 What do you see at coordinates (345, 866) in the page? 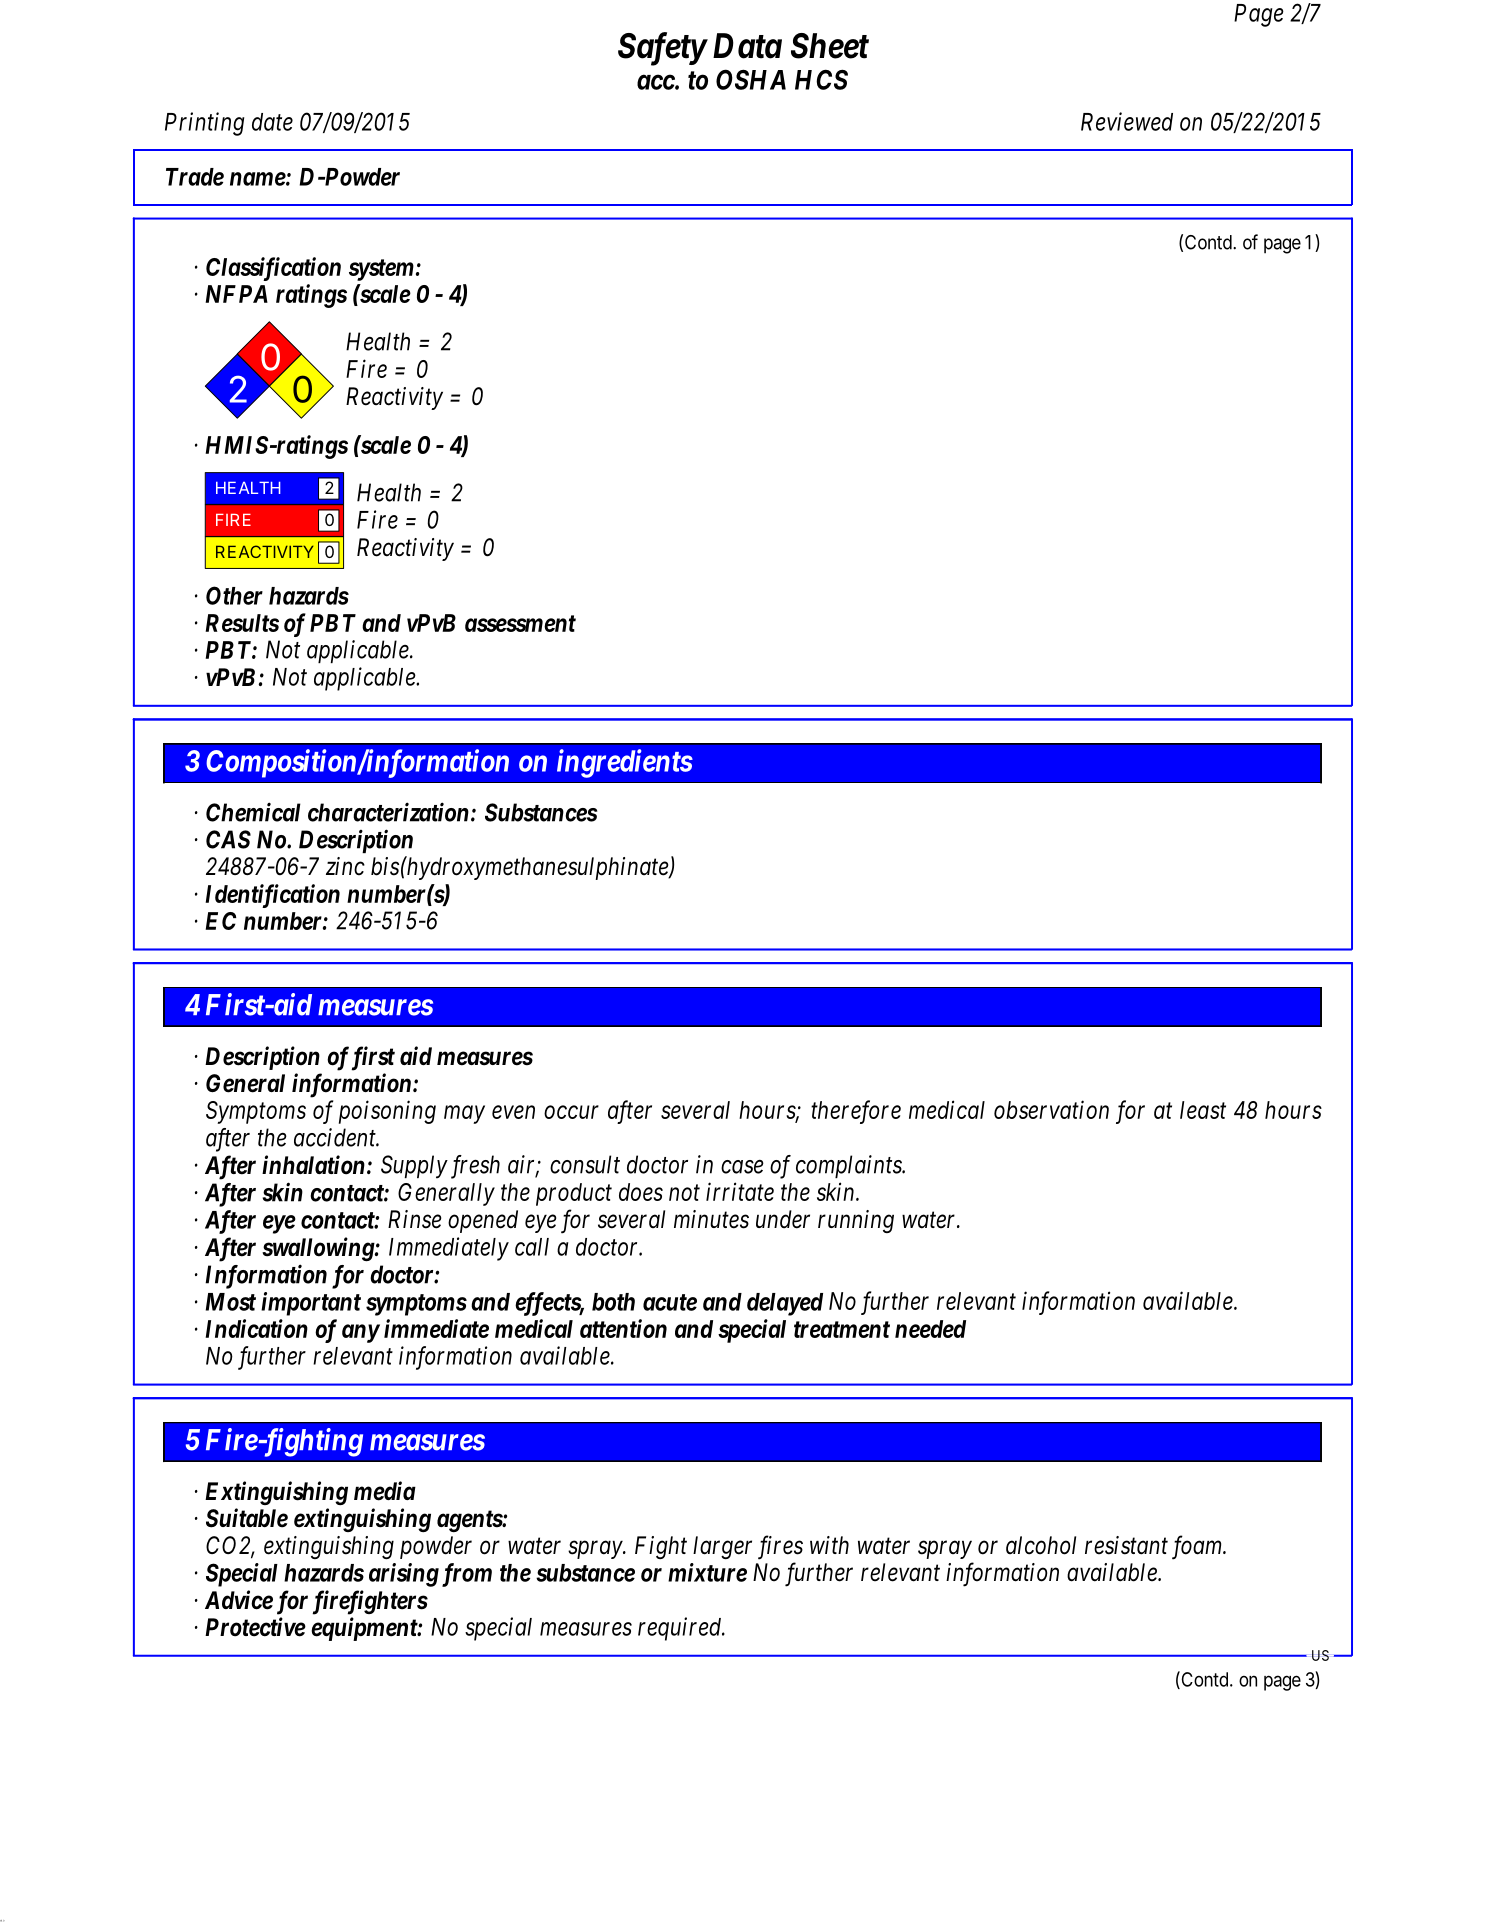
I see `zinc` at bounding box center [345, 866].
